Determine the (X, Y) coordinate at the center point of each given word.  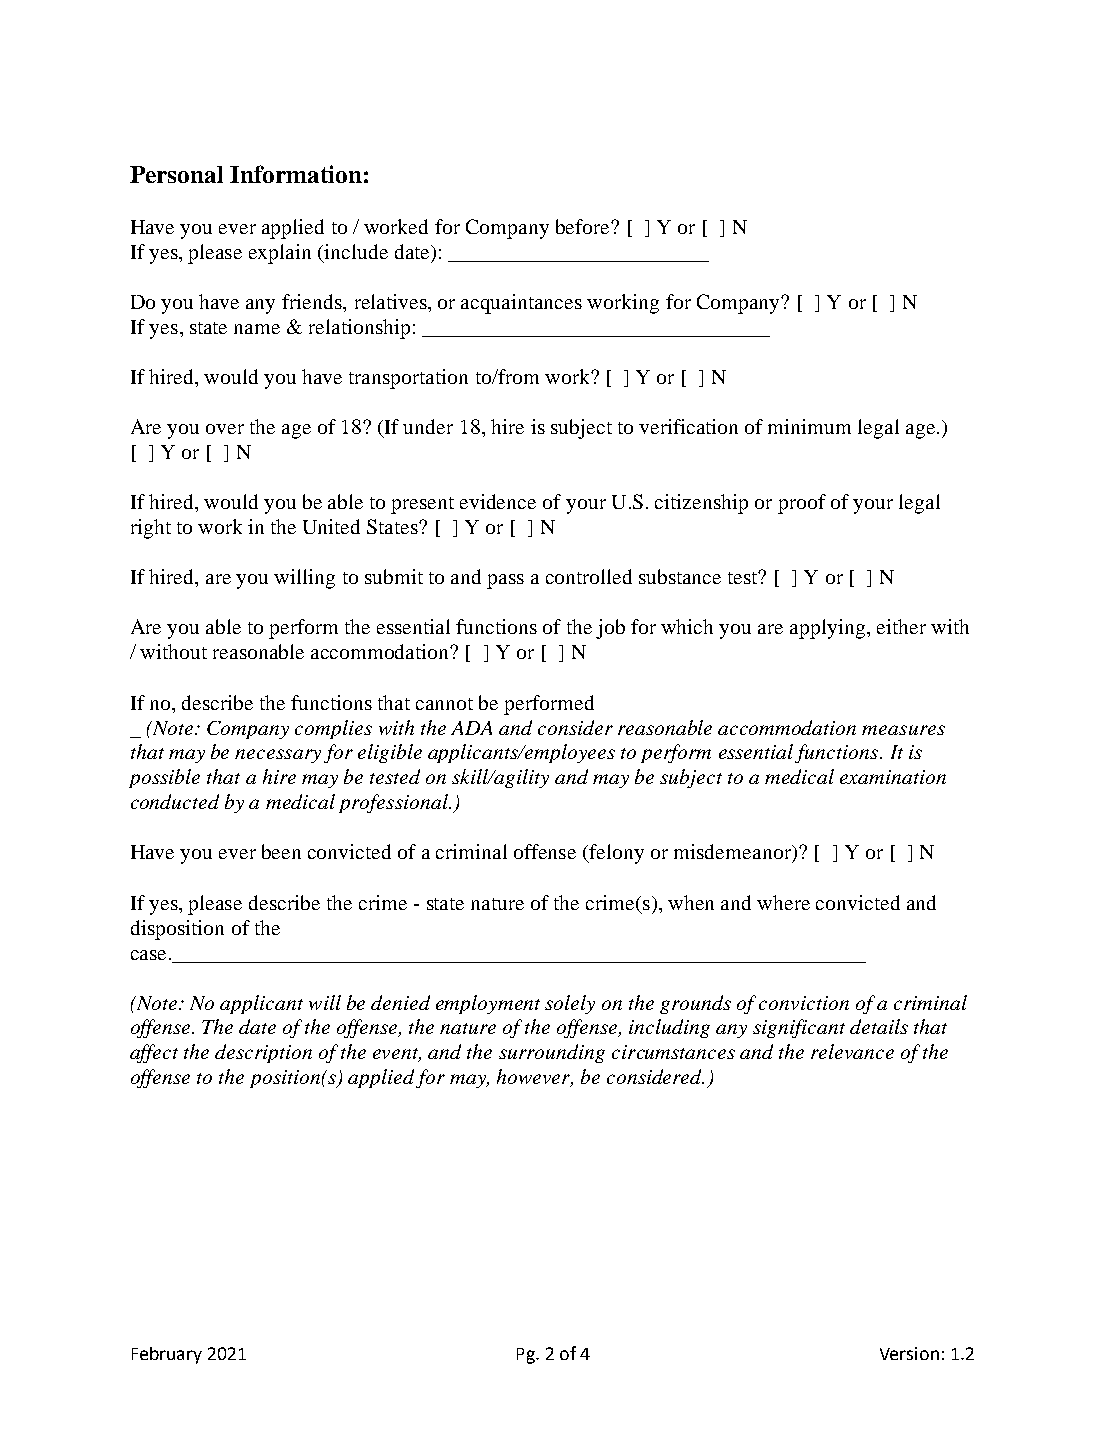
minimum (809, 426)
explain (280, 254)
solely (570, 1004)
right (151, 529)
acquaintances (521, 304)
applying (829, 629)
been (281, 851)
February (167, 1355)
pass (505, 581)
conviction (804, 1003)
